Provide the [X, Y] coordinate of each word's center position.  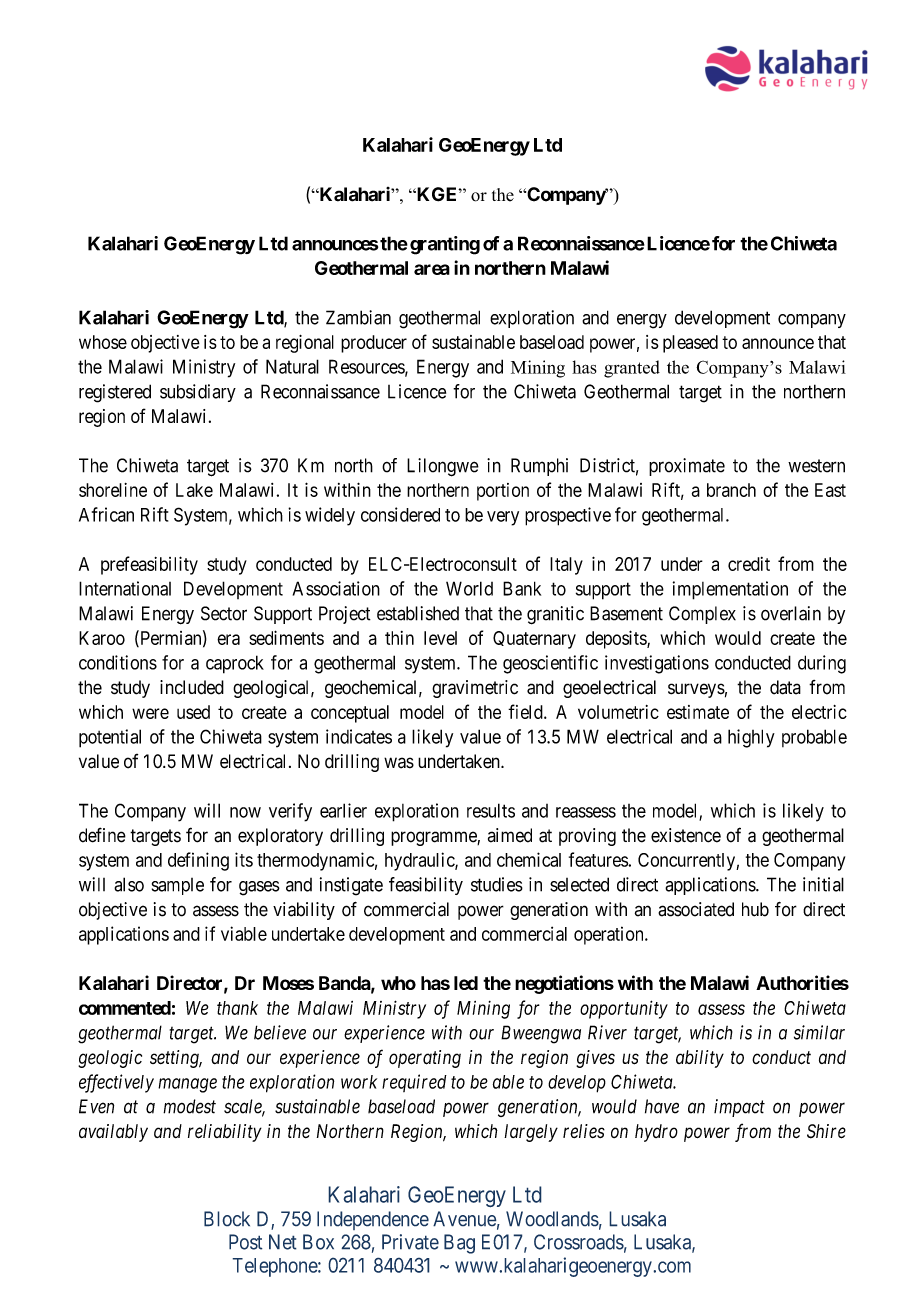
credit [749, 564]
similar [819, 1032]
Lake [194, 490]
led [466, 983]
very [503, 518]
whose [103, 342]
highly [751, 738]
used [193, 712]
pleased [690, 344]
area [432, 269]
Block [227, 1219]
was [399, 763]
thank [237, 1008]
